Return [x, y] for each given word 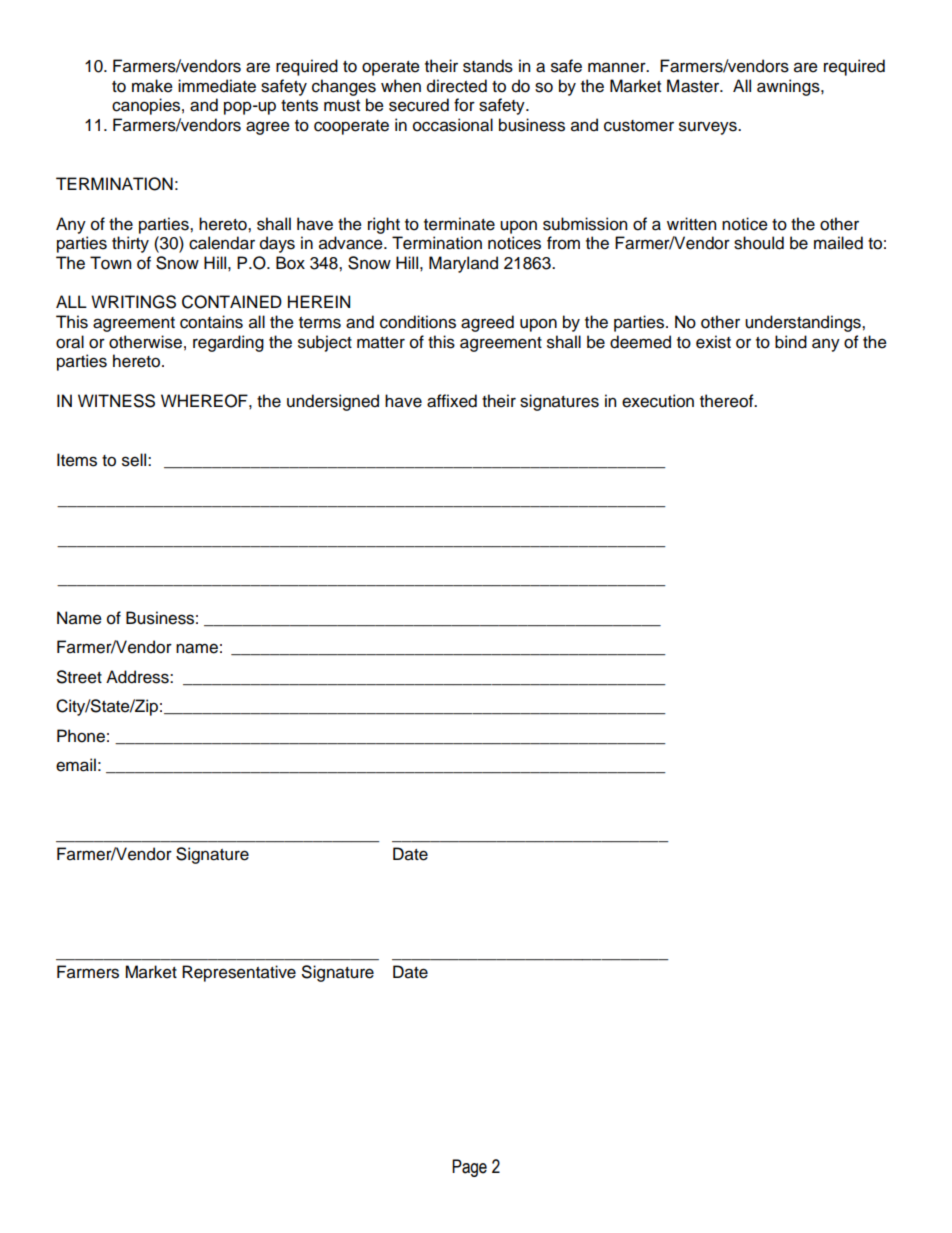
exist [713, 342]
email [76, 765]
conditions [418, 322]
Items [77, 460]
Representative [239, 973]
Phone [81, 736]
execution [658, 401]
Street [79, 677]
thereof [728, 401]
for [464, 105]
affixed [452, 401]
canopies [146, 106]
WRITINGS [133, 302]
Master [694, 86]
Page [469, 1168]
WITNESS [116, 401]
